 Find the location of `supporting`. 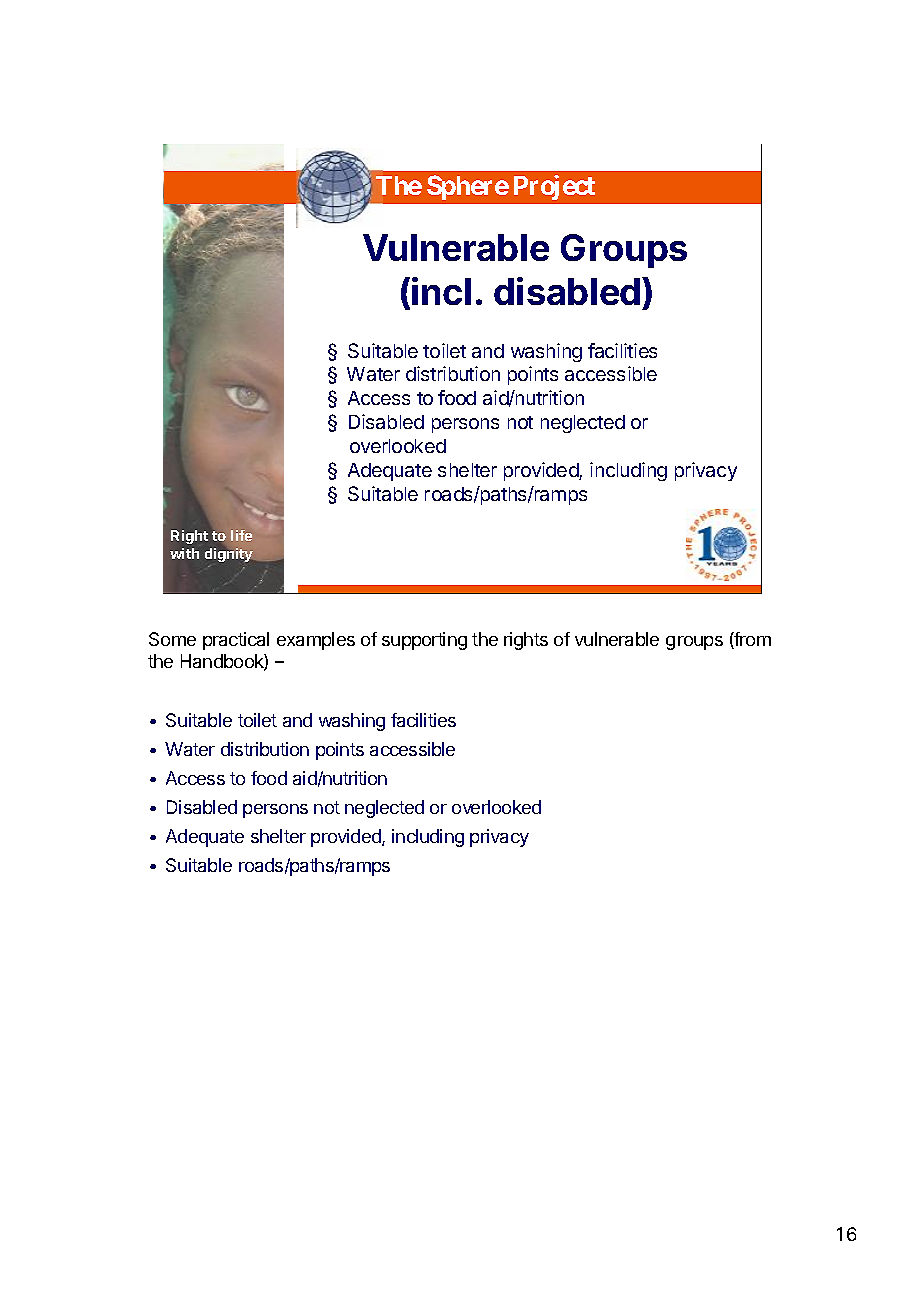

supporting is located at coordinates (424, 641).
